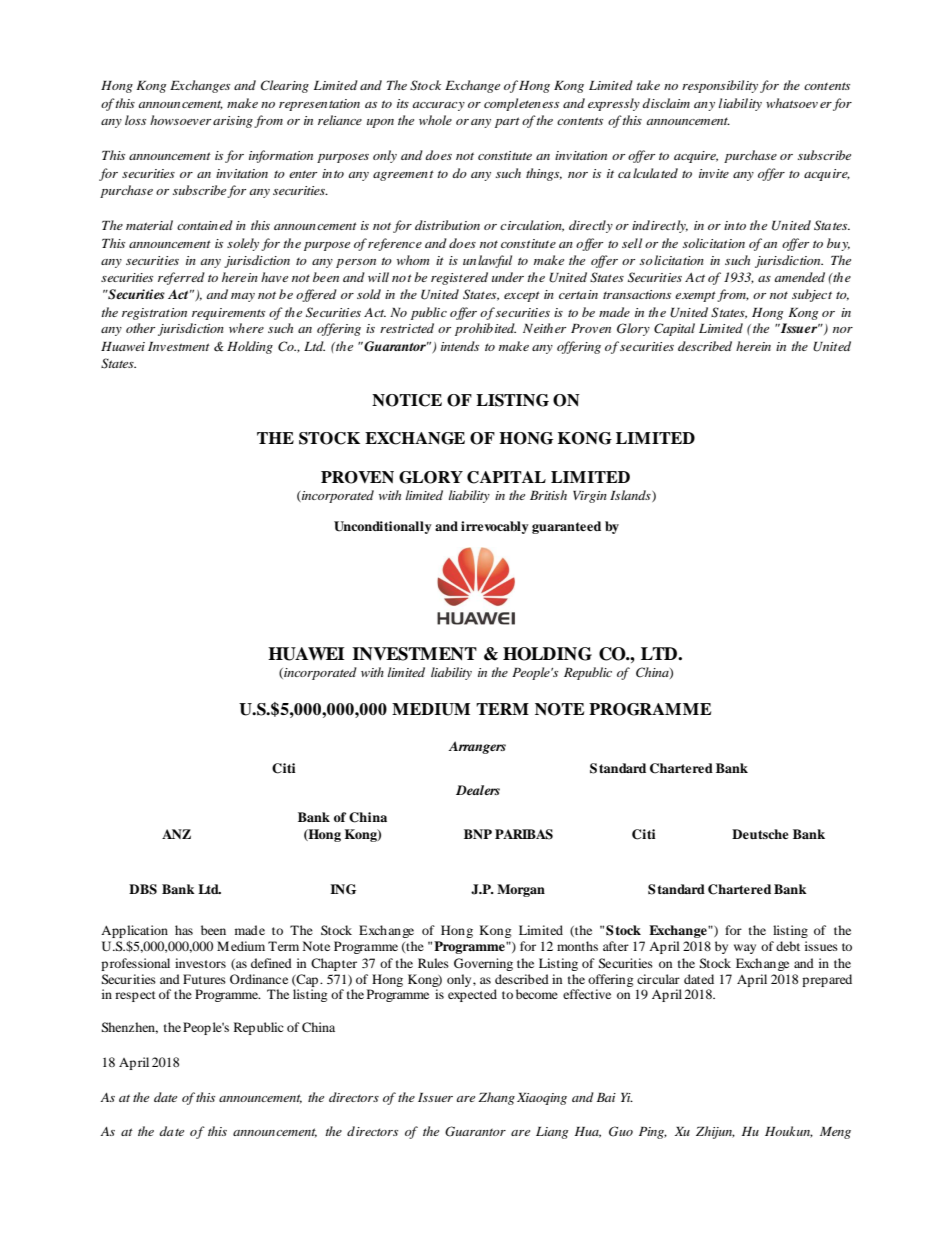 The width and height of the page is (952, 1233). Describe the element at coordinates (176, 834) in the page. I see `ANZ` at that location.
